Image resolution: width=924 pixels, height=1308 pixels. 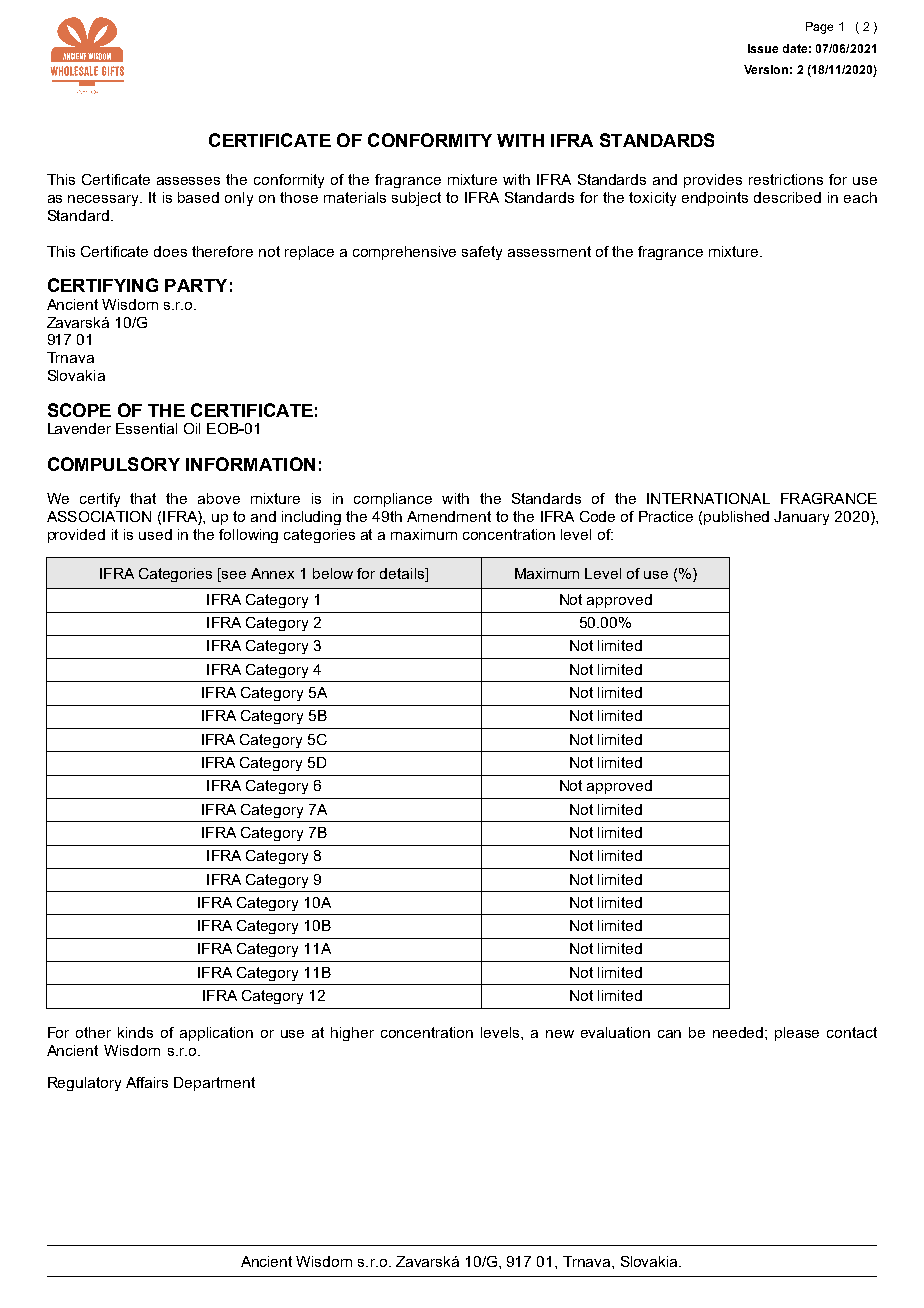 I want to click on assesses, so click(x=188, y=181).
